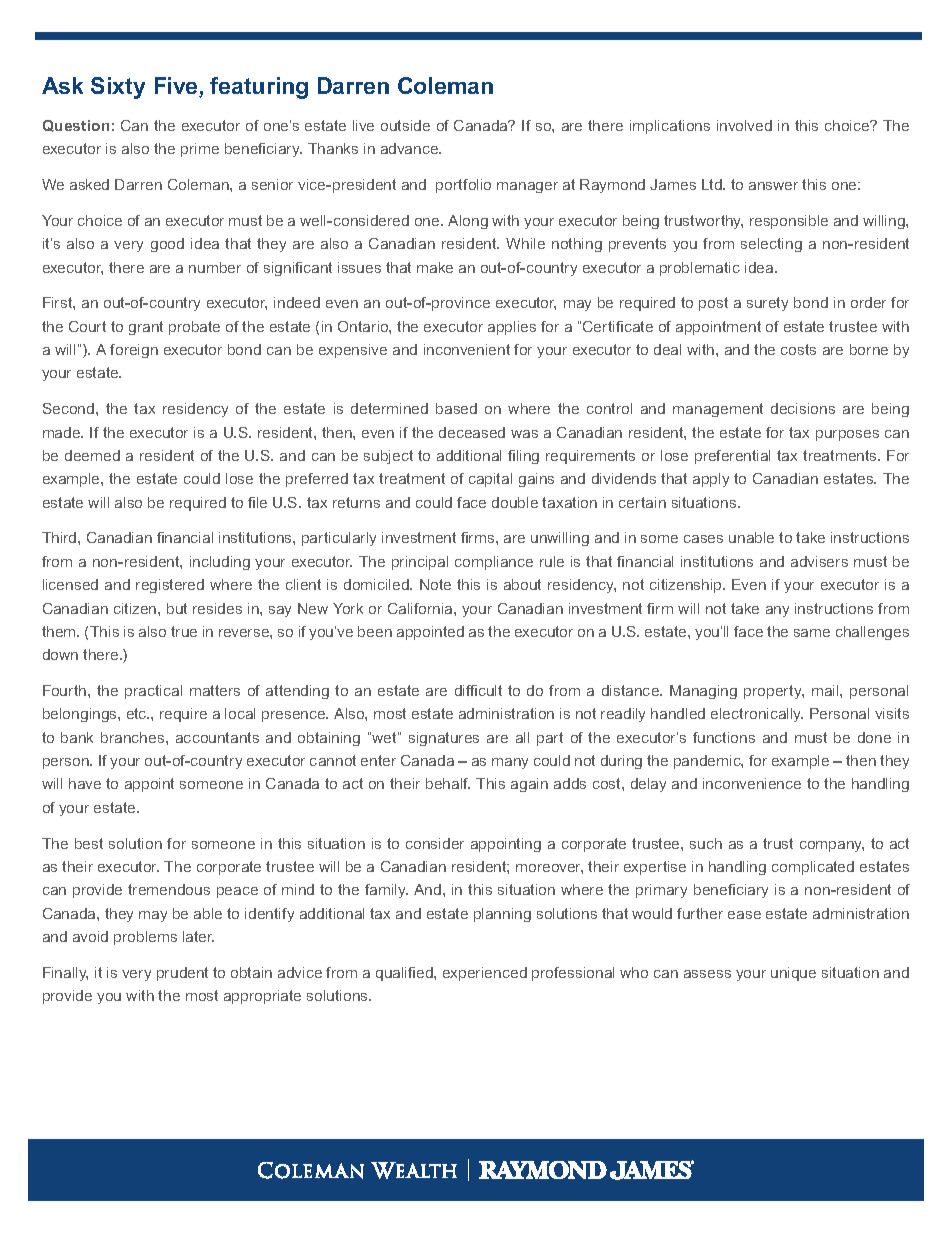 The width and height of the document is (952, 1233). Describe the element at coordinates (494, 563) in the document. I see `compliance` at that location.
